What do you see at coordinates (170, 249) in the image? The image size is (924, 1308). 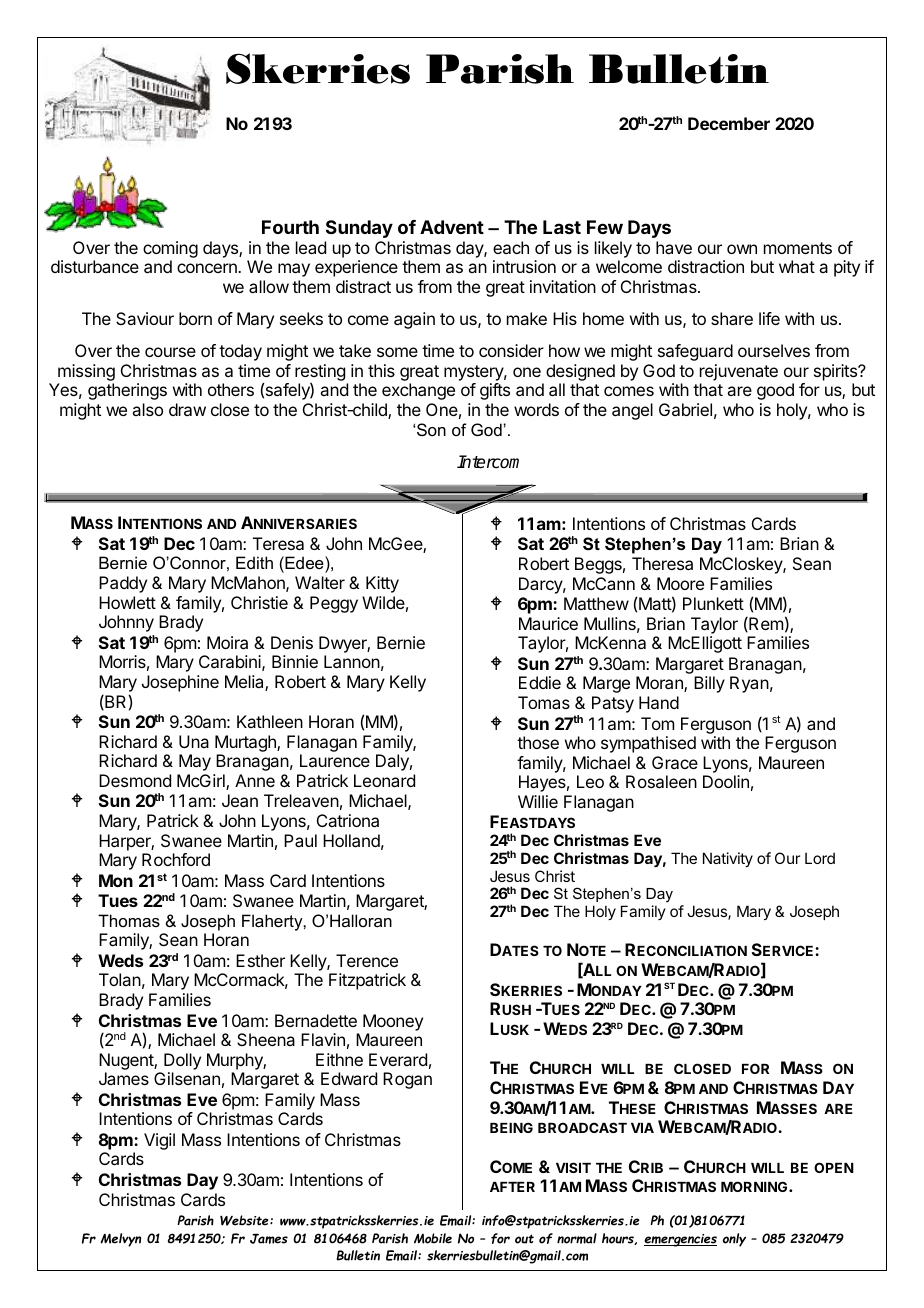 I see `coming` at bounding box center [170, 249].
